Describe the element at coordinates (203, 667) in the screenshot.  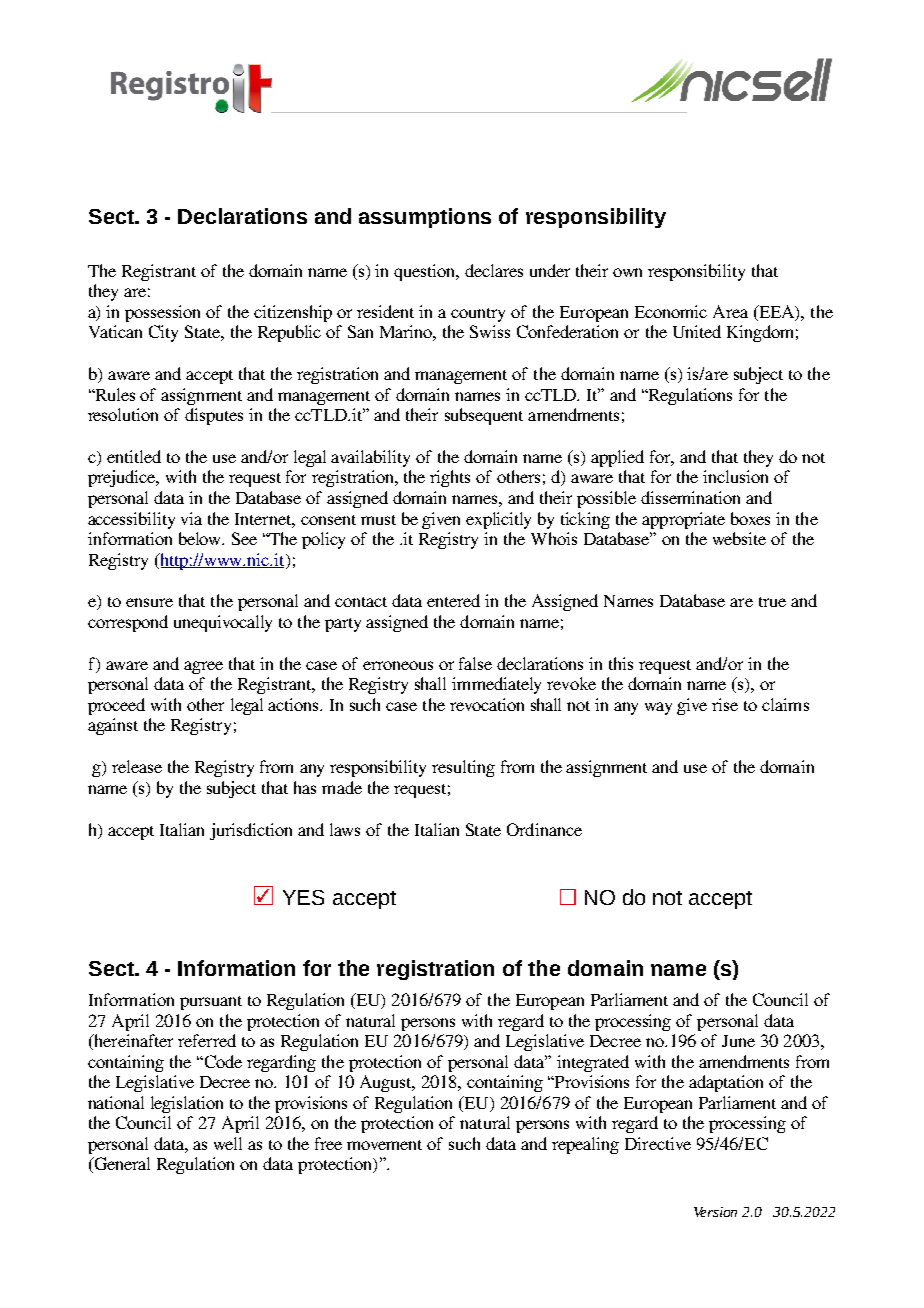
I see `agree` at that location.
